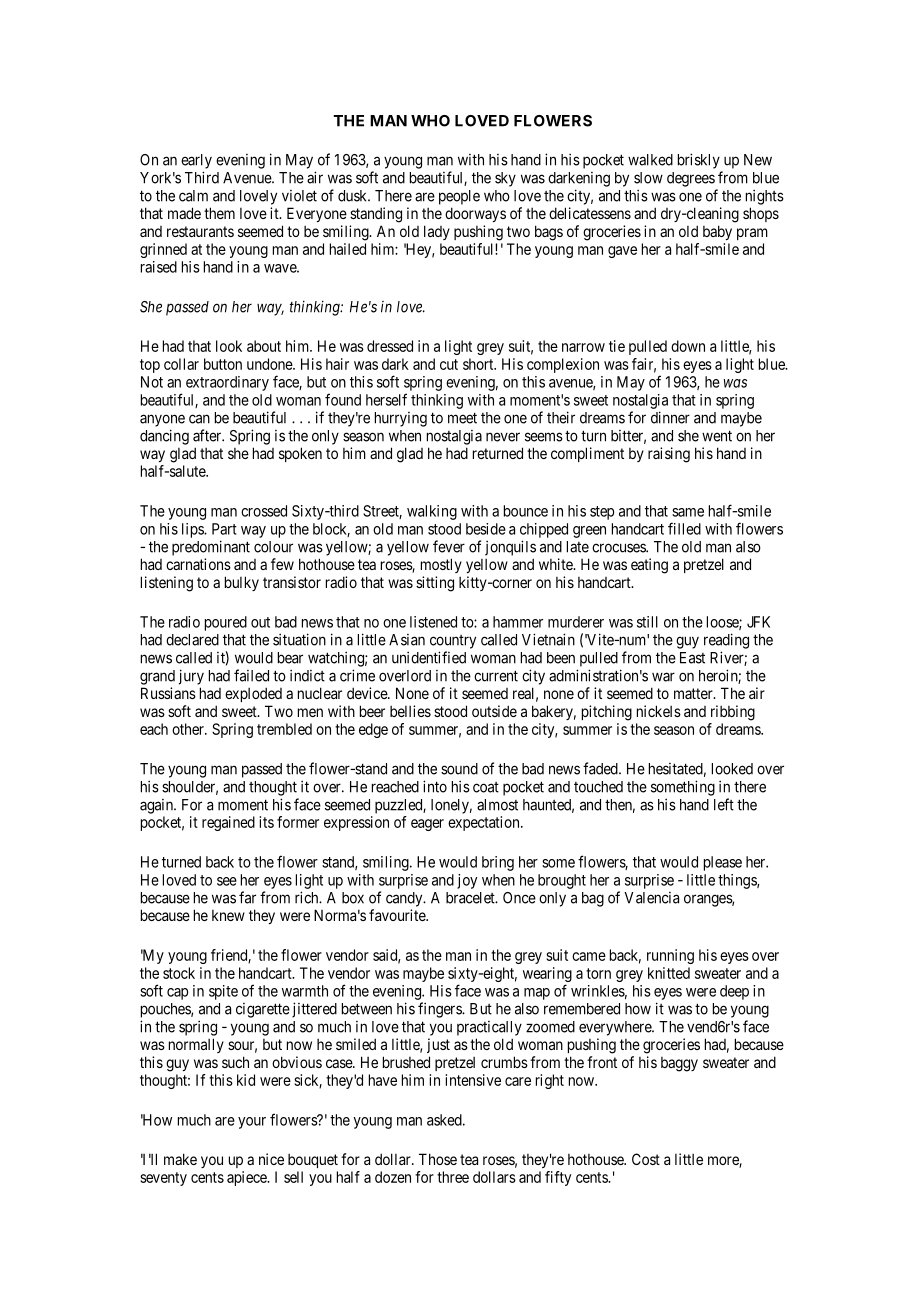 The height and width of the screenshot is (1308, 924). Describe the element at coordinates (691, 179) in the screenshot. I see `degrees` at that location.
